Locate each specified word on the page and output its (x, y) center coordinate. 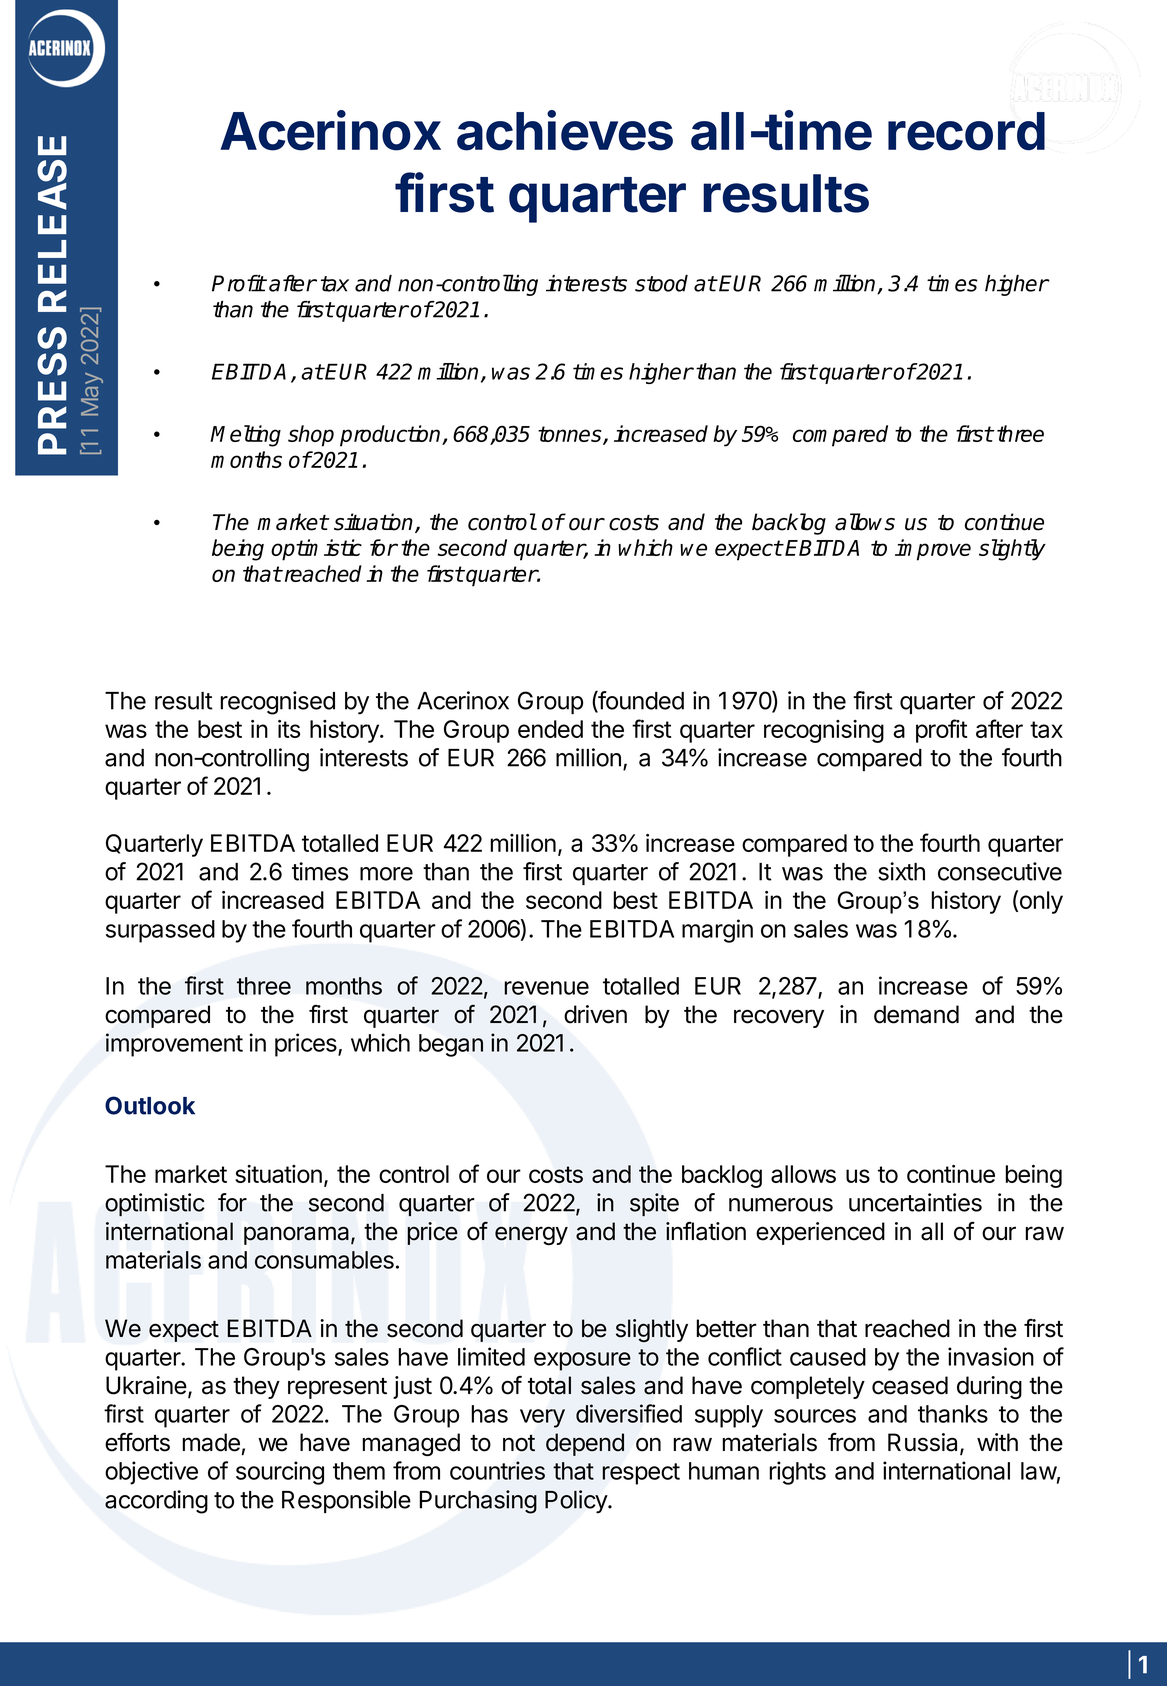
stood (661, 283)
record (966, 131)
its (289, 729)
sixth (901, 871)
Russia (924, 1443)
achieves (565, 130)
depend (585, 1444)
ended (550, 729)
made (211, 1442)
